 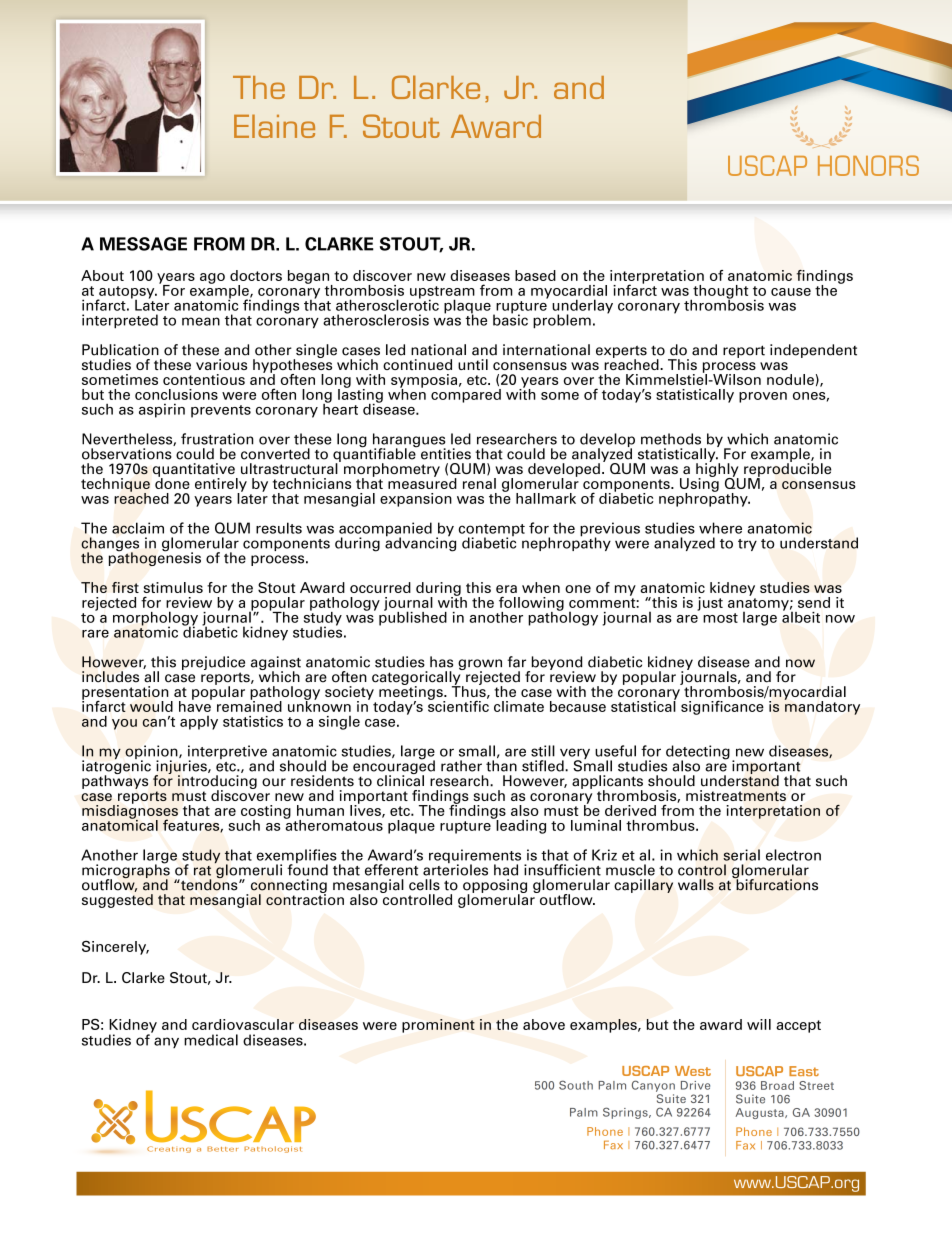 I want to click on aspirin, so click(x=162, y=410).
